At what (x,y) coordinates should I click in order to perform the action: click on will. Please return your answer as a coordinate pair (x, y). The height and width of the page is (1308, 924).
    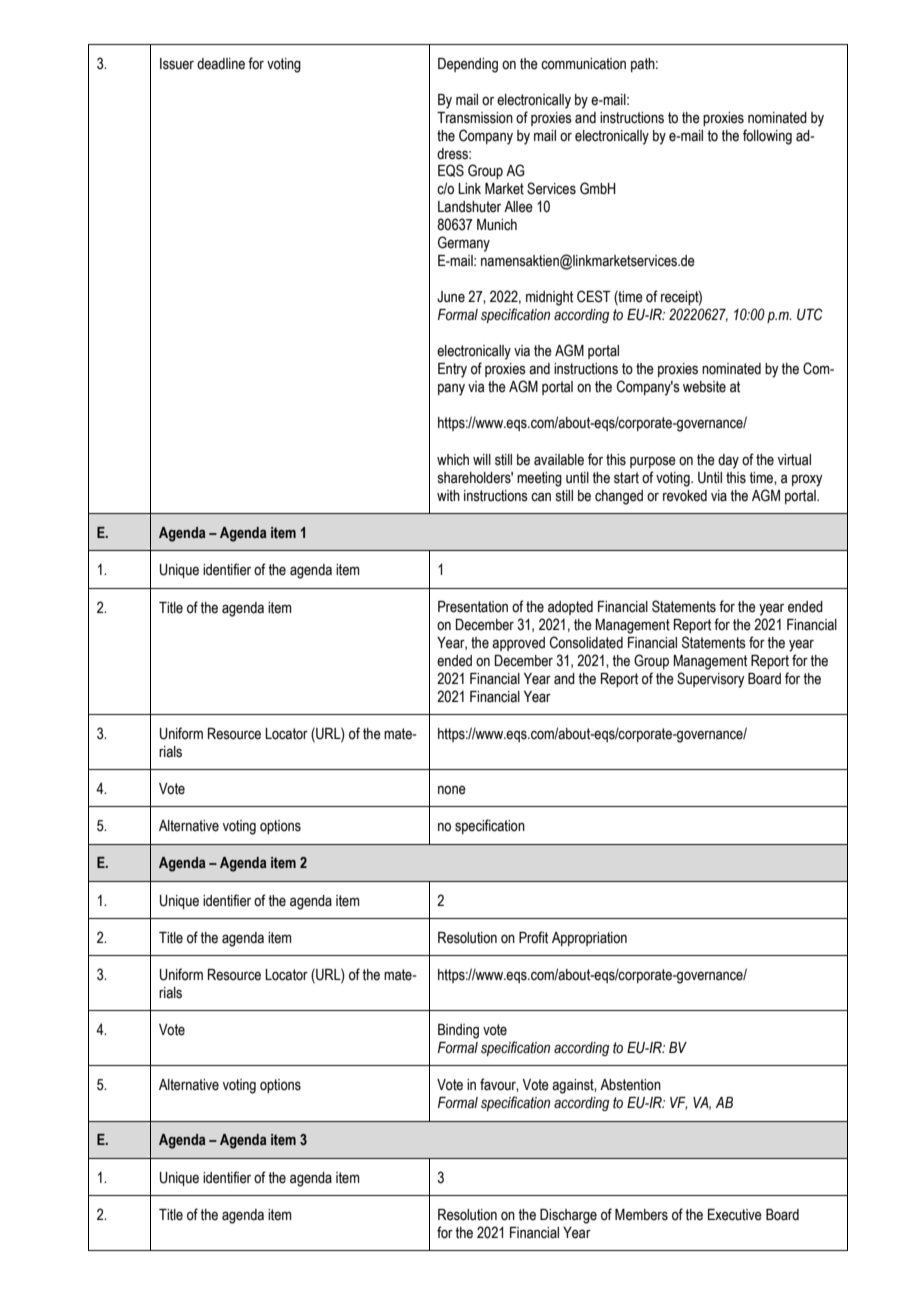
    Looking at the image, I should click on (482, 459).
